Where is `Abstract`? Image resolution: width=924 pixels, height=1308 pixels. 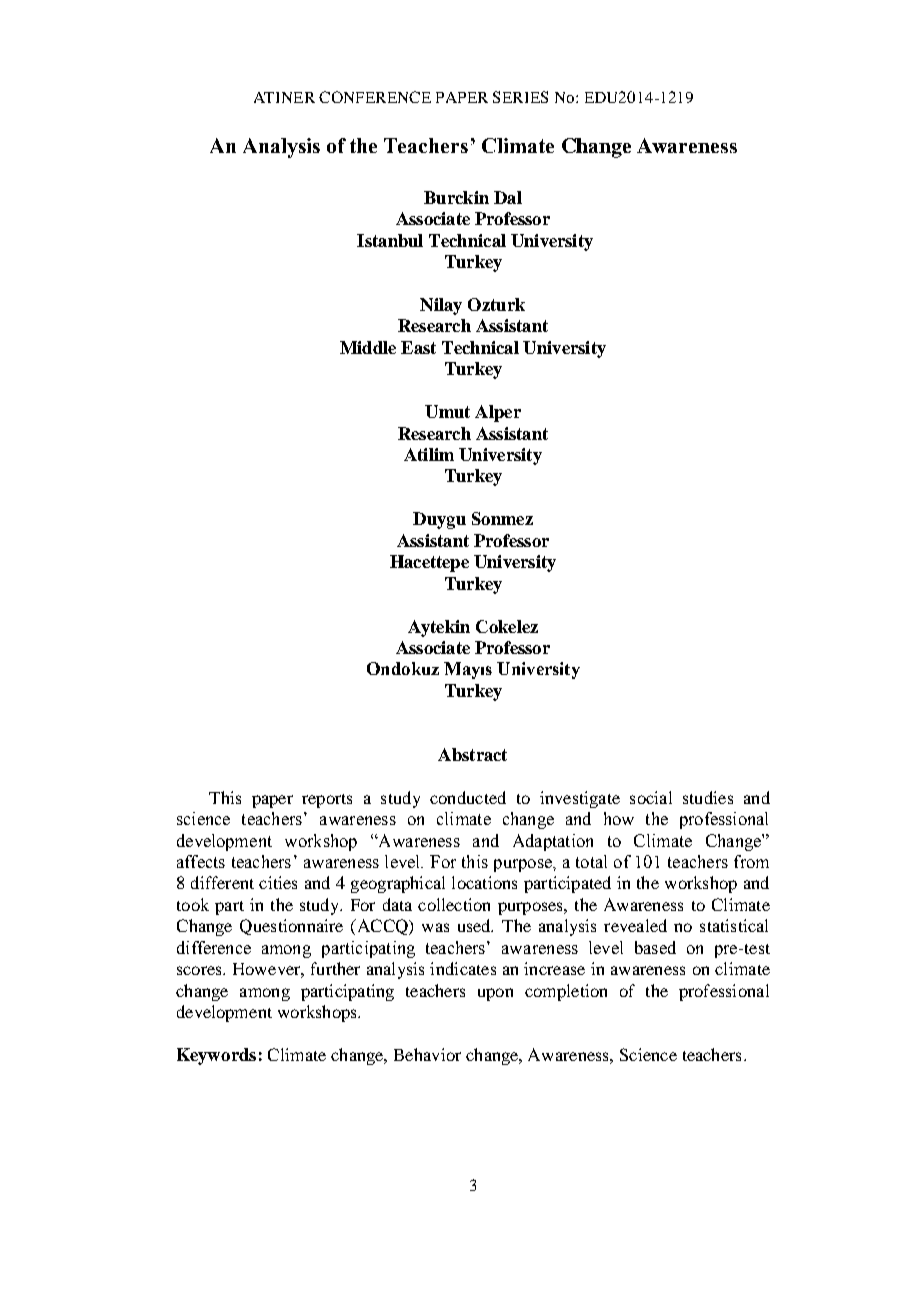
Abstract is located at coordinates (472, 754).
